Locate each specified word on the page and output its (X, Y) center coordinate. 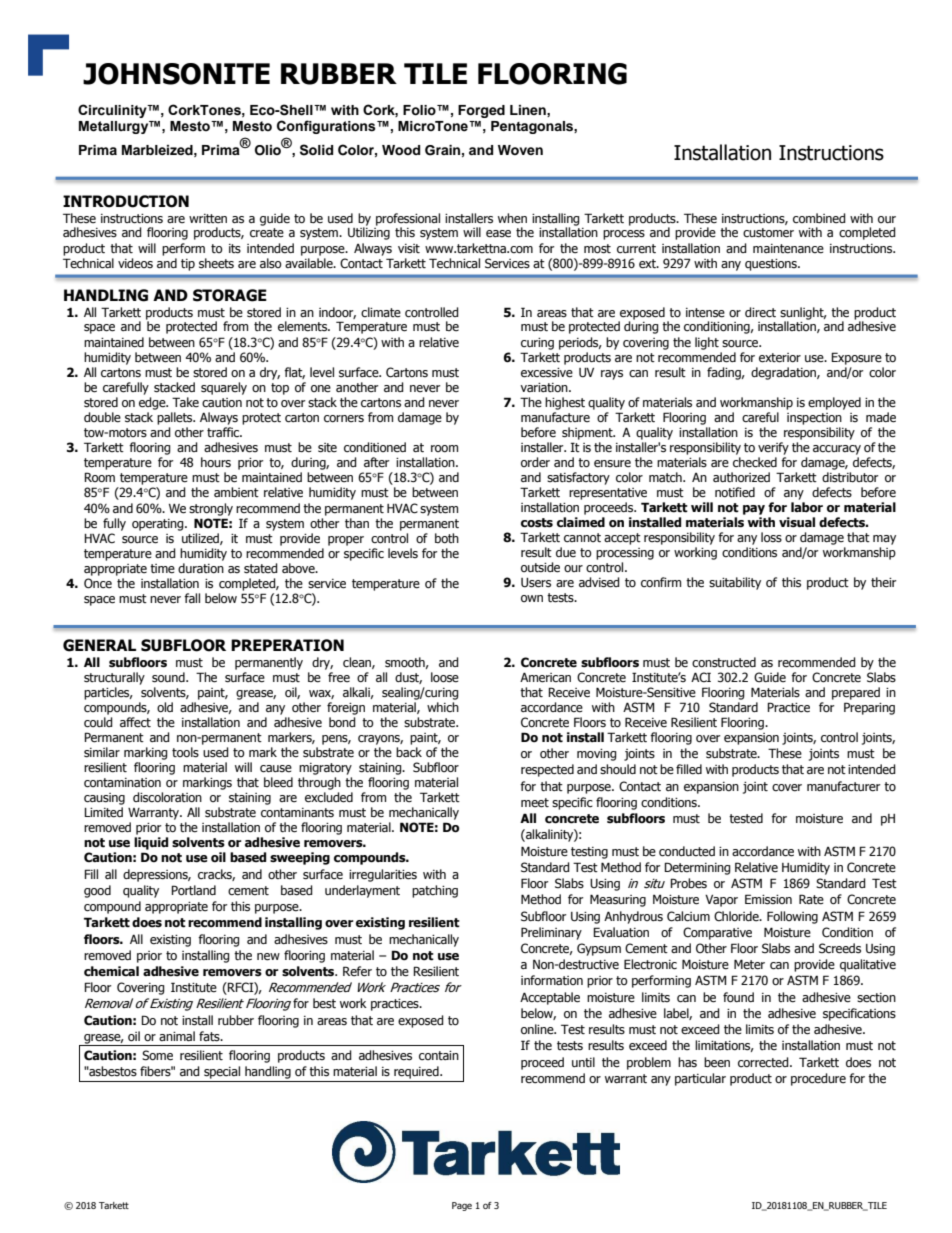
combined (819, 218)
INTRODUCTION (126, 201)
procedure (818, 1079)
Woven (520, 150)
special (222, 1072)
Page (462, 1206)
